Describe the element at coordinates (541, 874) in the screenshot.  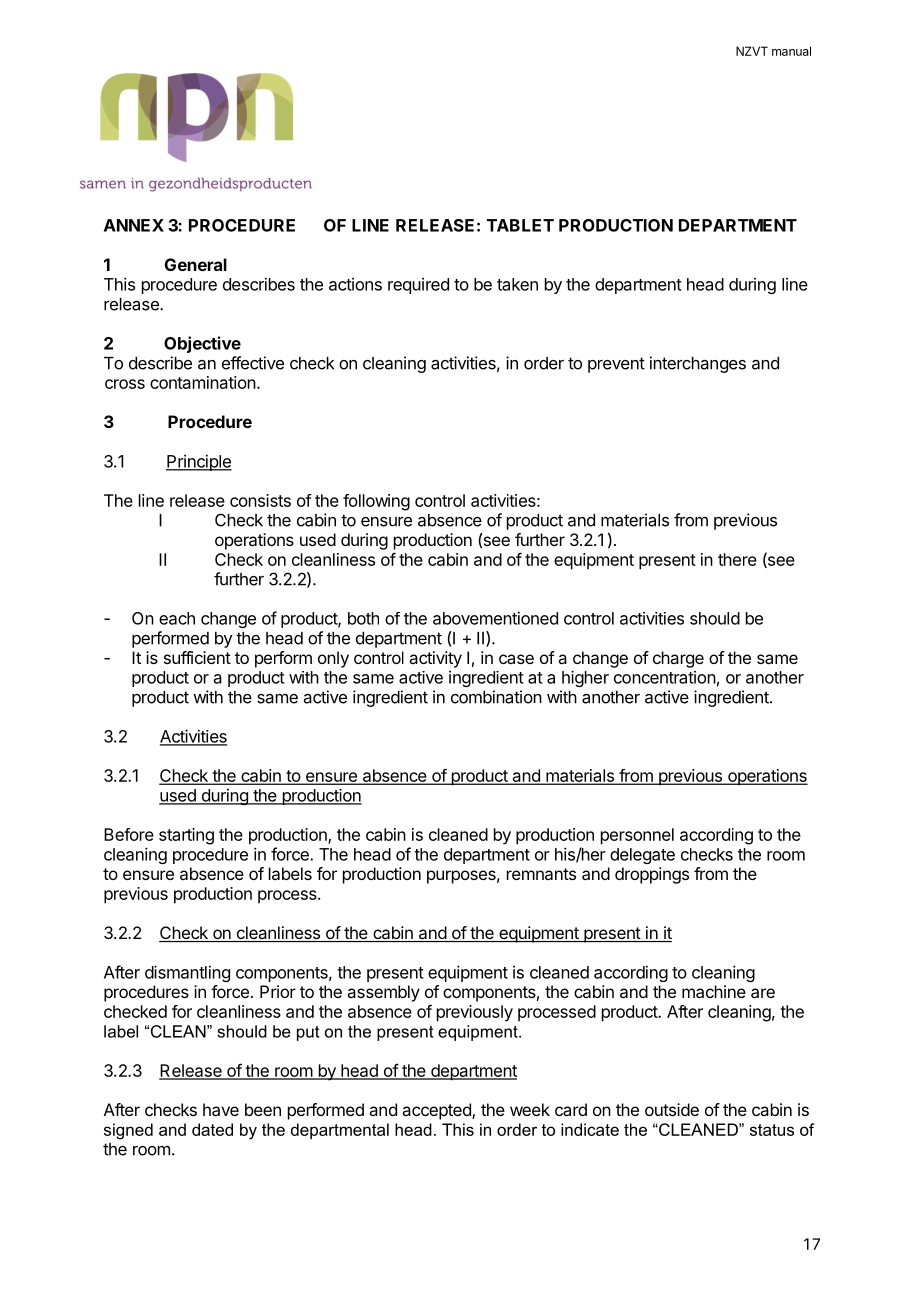
I see `remnants` at that location.
